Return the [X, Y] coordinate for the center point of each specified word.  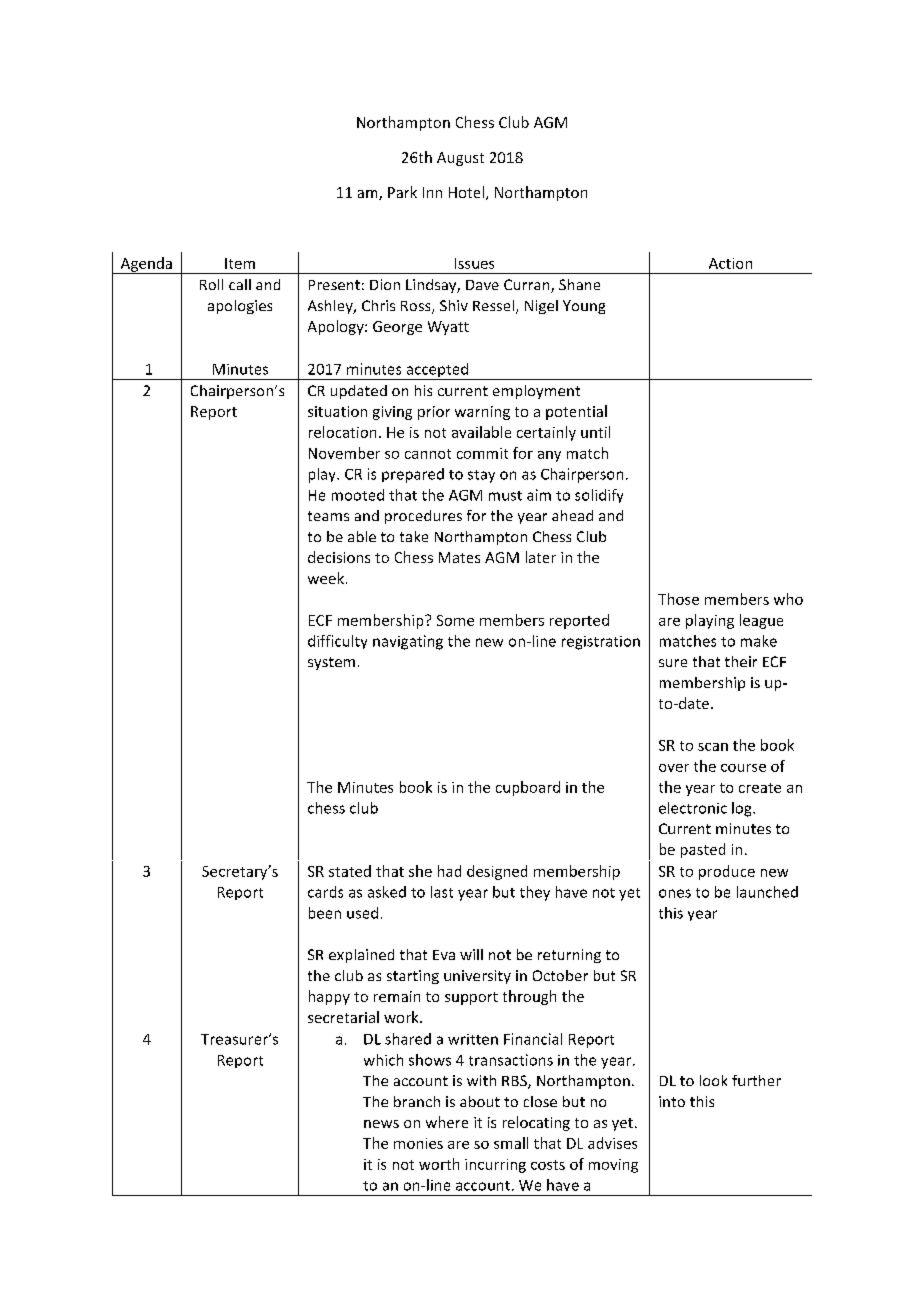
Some [455, 620]
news [381, 1124]
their [741, 661]
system [331, 663]
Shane [579, 284]
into [672, 1101]
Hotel [466, 192]
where [447, 1122]
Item [240, 263]
